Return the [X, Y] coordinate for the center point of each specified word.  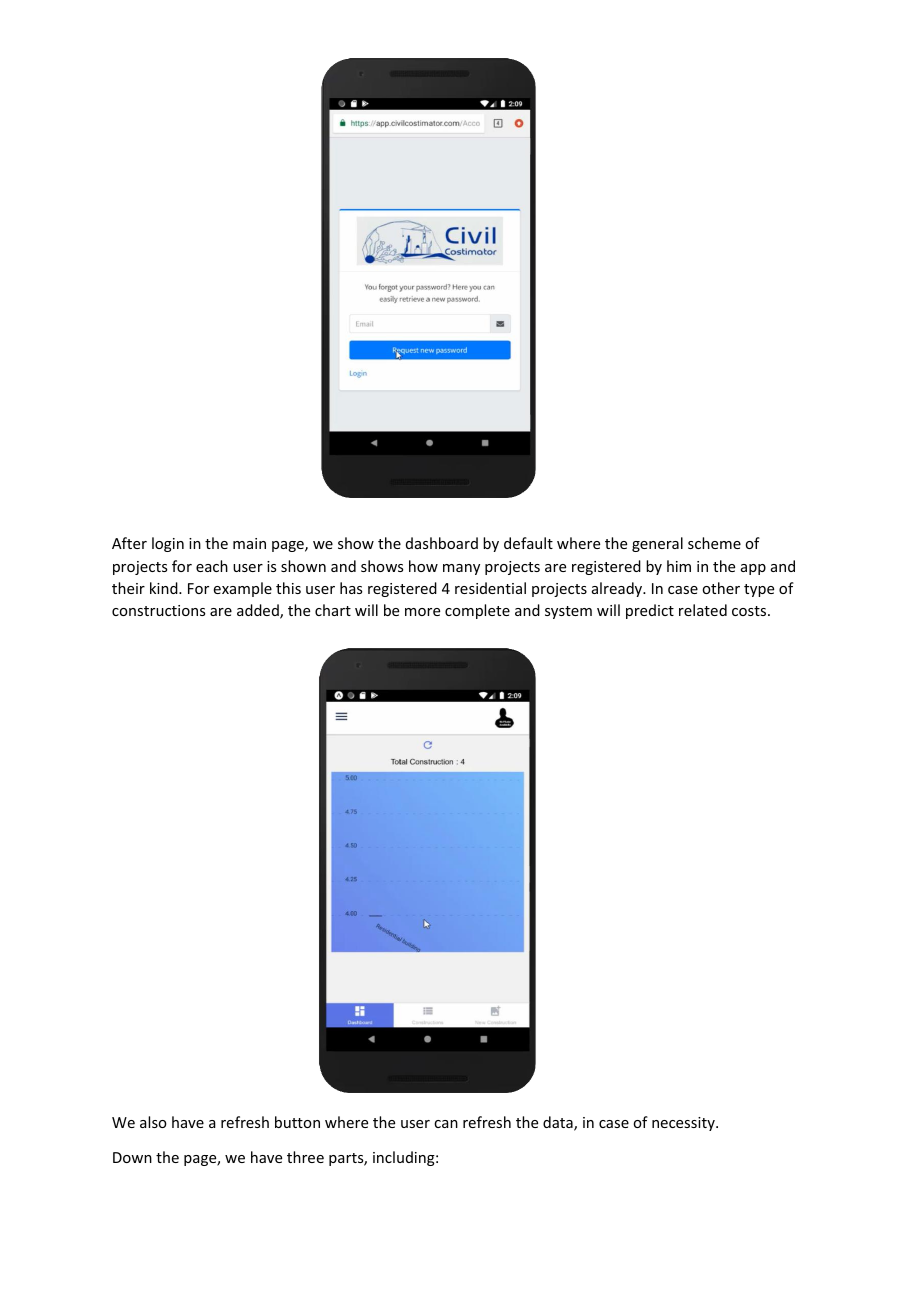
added [259, 611]
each [212, 566]
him [679, 566]
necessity [684, 1124]
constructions [158, 610]
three [305, 1157]
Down [132, 1157]
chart [333, 610]
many [461, 569]
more [422, 612]
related [703, 610]
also [153, 1122]
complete [477, 611]
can [446, 1124]
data [559, 1123]
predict [650, 611]
